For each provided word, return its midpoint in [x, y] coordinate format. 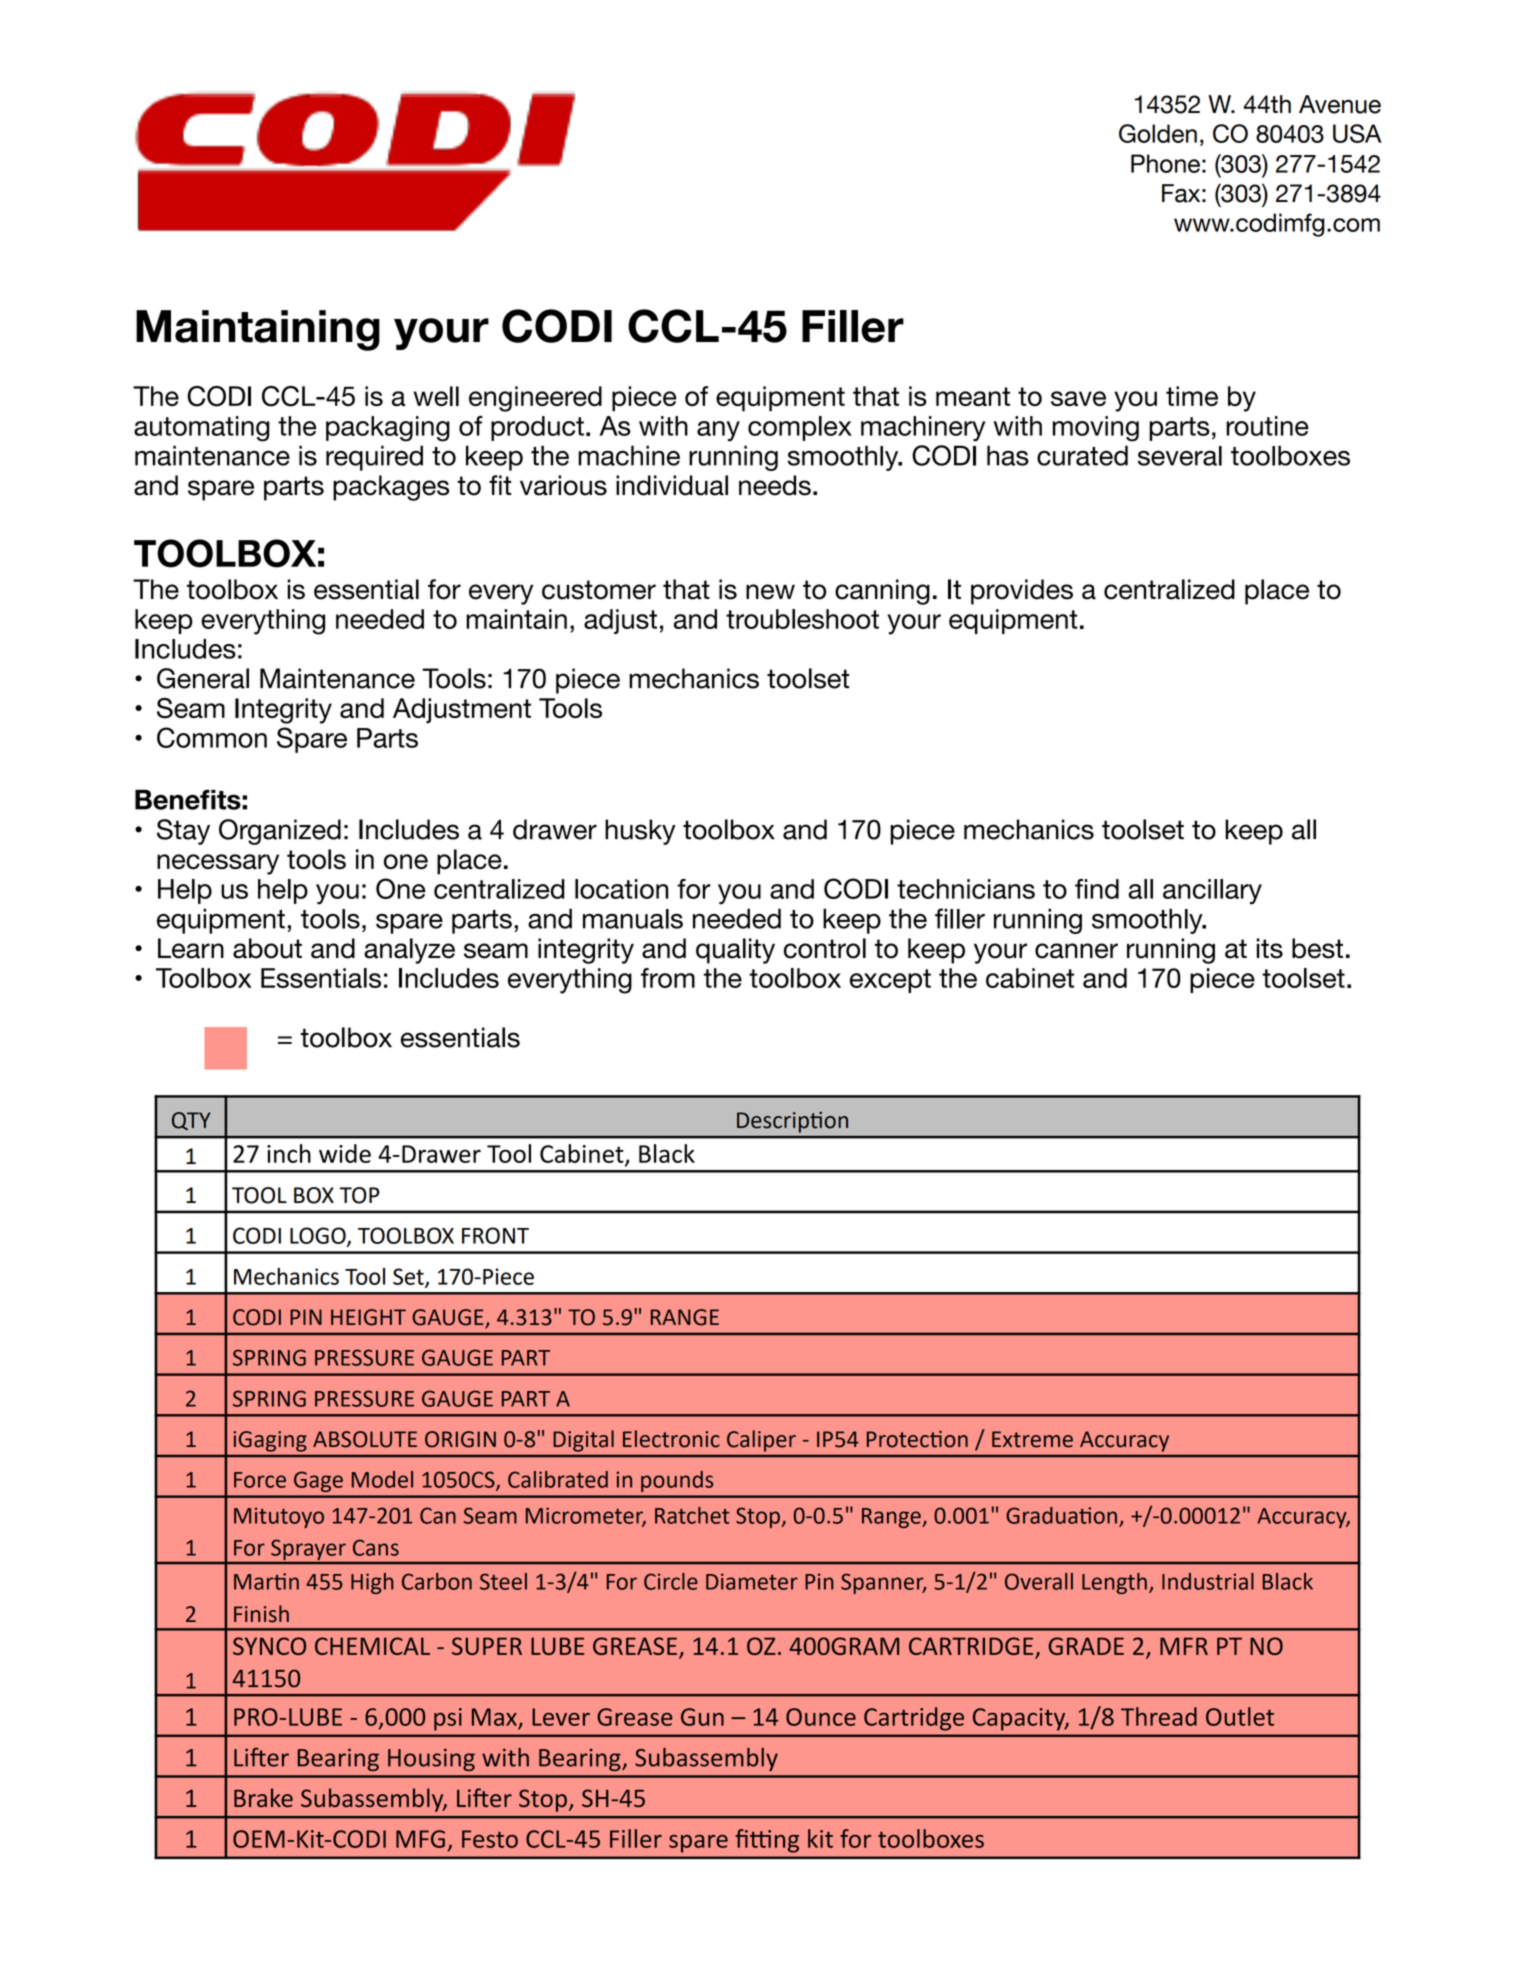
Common [212, 737]
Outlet [1240, 1716]
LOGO [319, 1236]
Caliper [761, 1441]
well [436, 396]
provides [1022, 592]
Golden [1158, 133]
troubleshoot [802, 619]
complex [800, 428]
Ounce [821, 1717]
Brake [263, 1797]
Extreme [1032, 1439]
